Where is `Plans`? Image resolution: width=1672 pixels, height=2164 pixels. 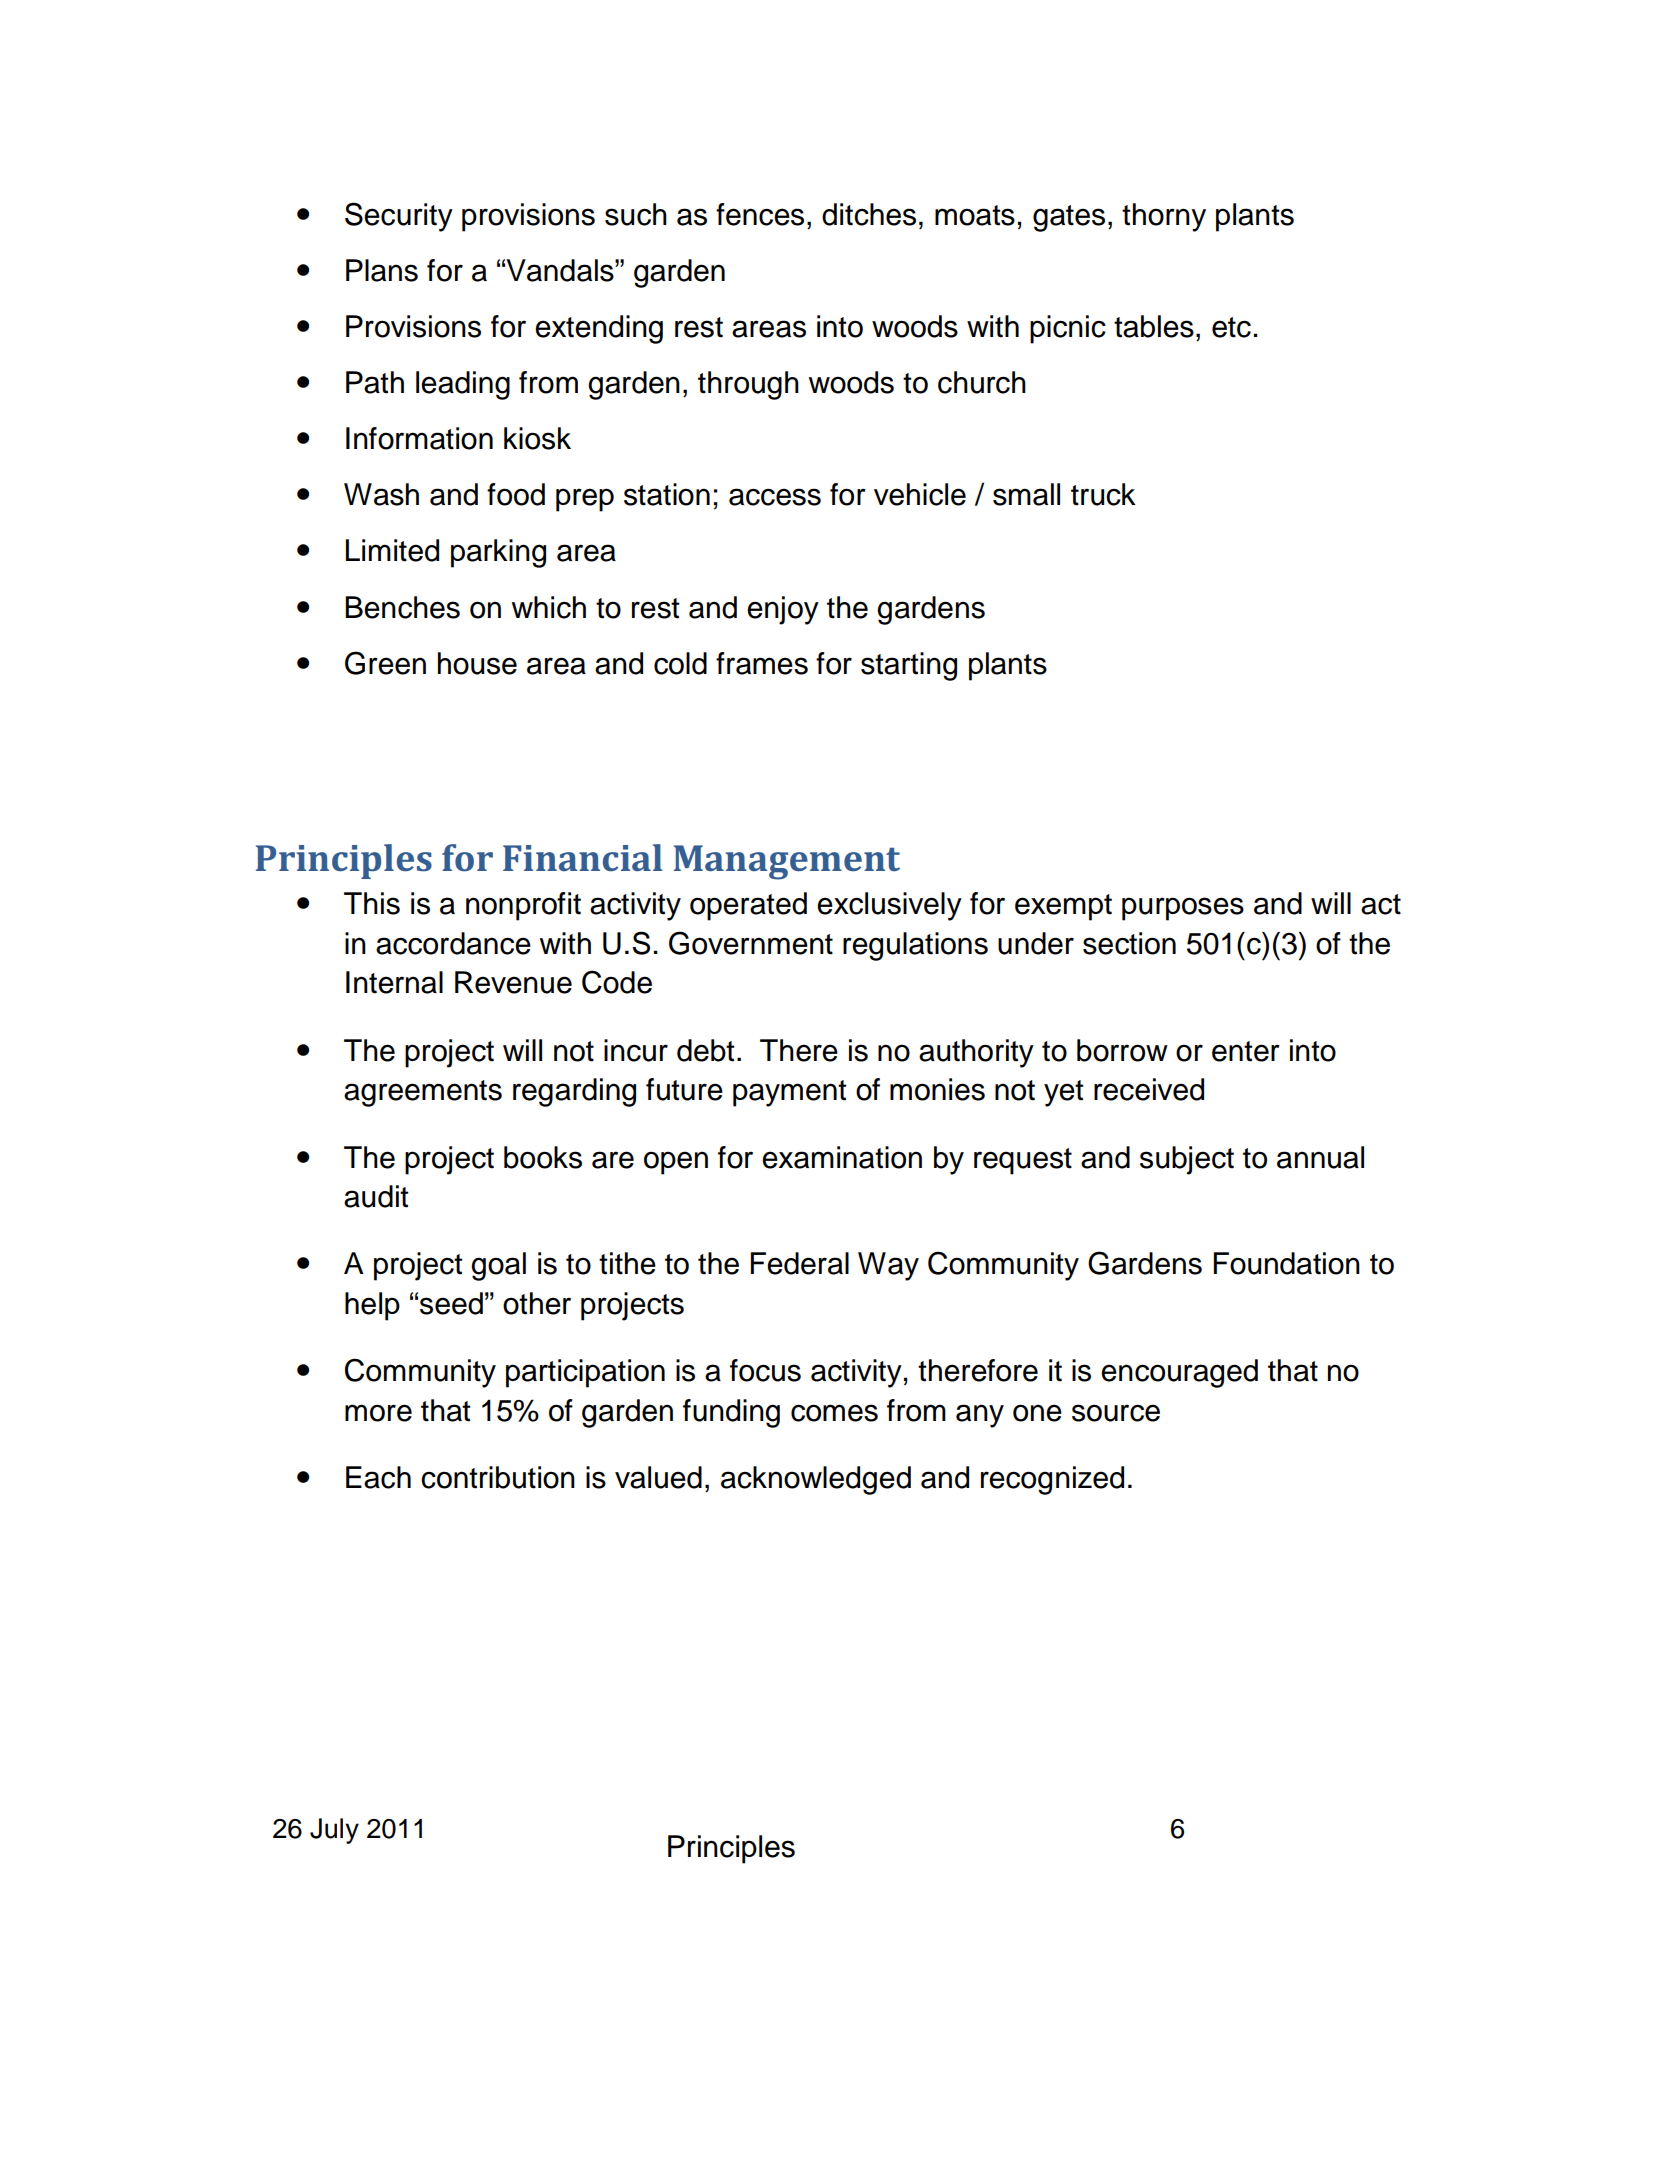
Plans is located at coordinates (382, 270).
